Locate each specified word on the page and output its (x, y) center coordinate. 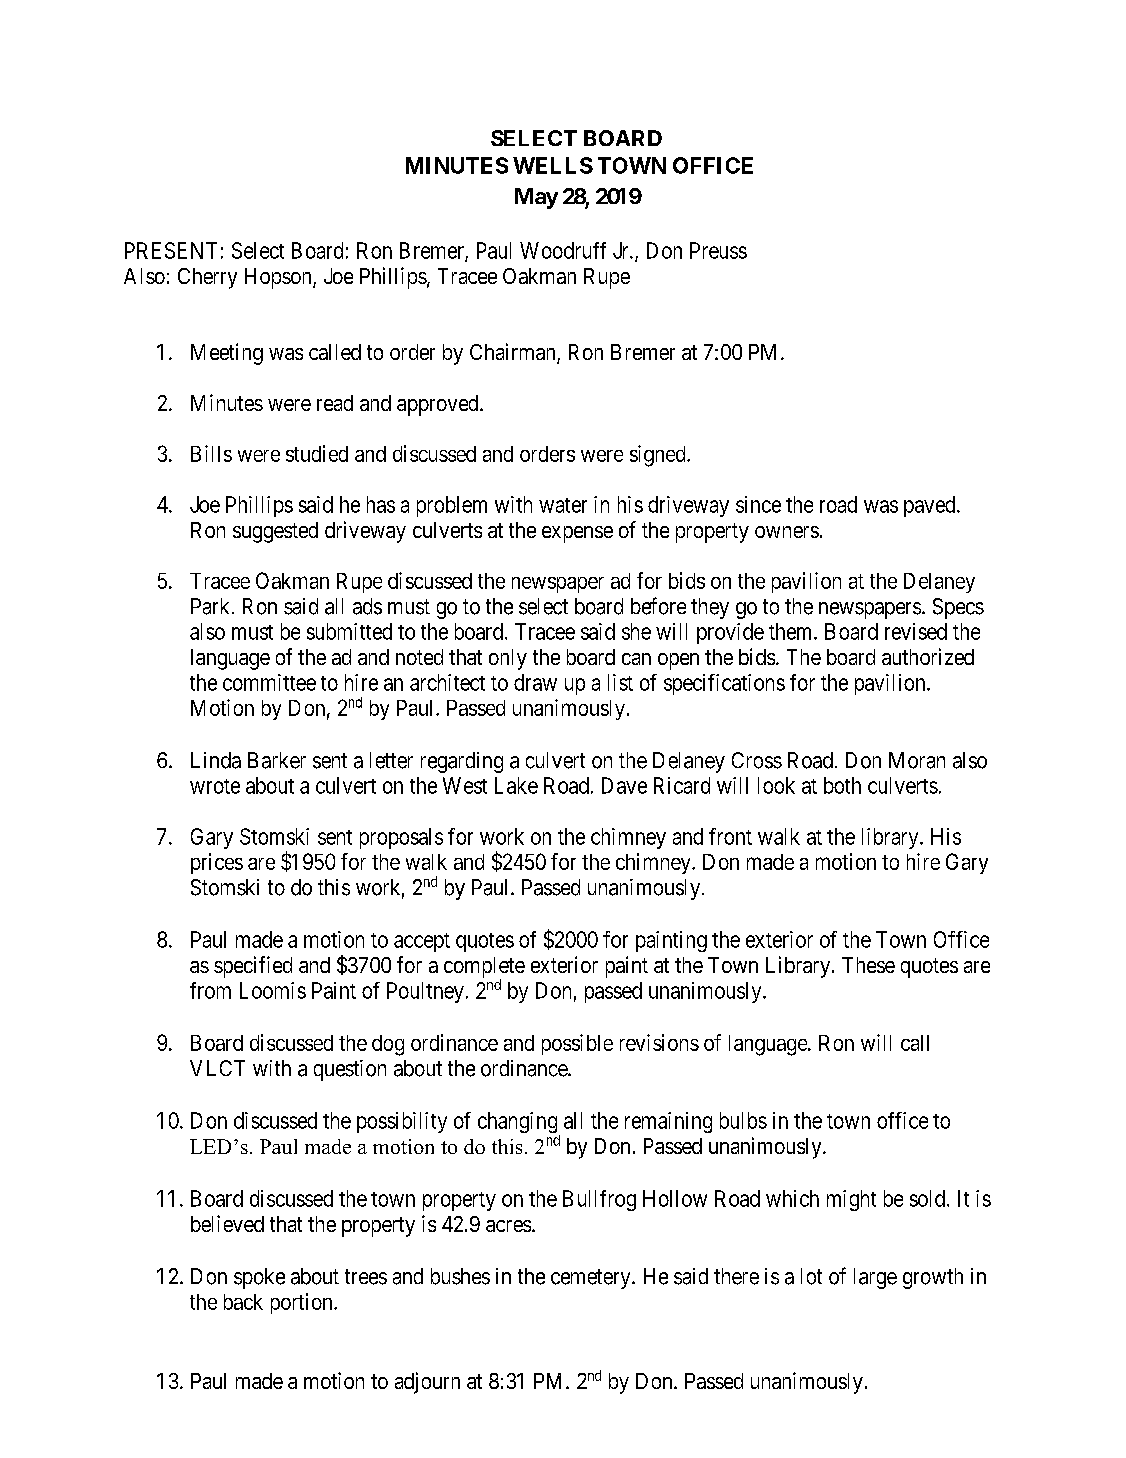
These (868, 965)
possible (577, 1044)
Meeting (227, 354)
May (536, 198)
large (875, 1278)
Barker (277, 760)
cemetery (592, 1279)
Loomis (273, 990)
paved (931, 506)
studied (317, 453)
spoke (259, 1278)
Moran (917, 760)
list (620, 682)
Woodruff (563, 250)
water (563, 505)
